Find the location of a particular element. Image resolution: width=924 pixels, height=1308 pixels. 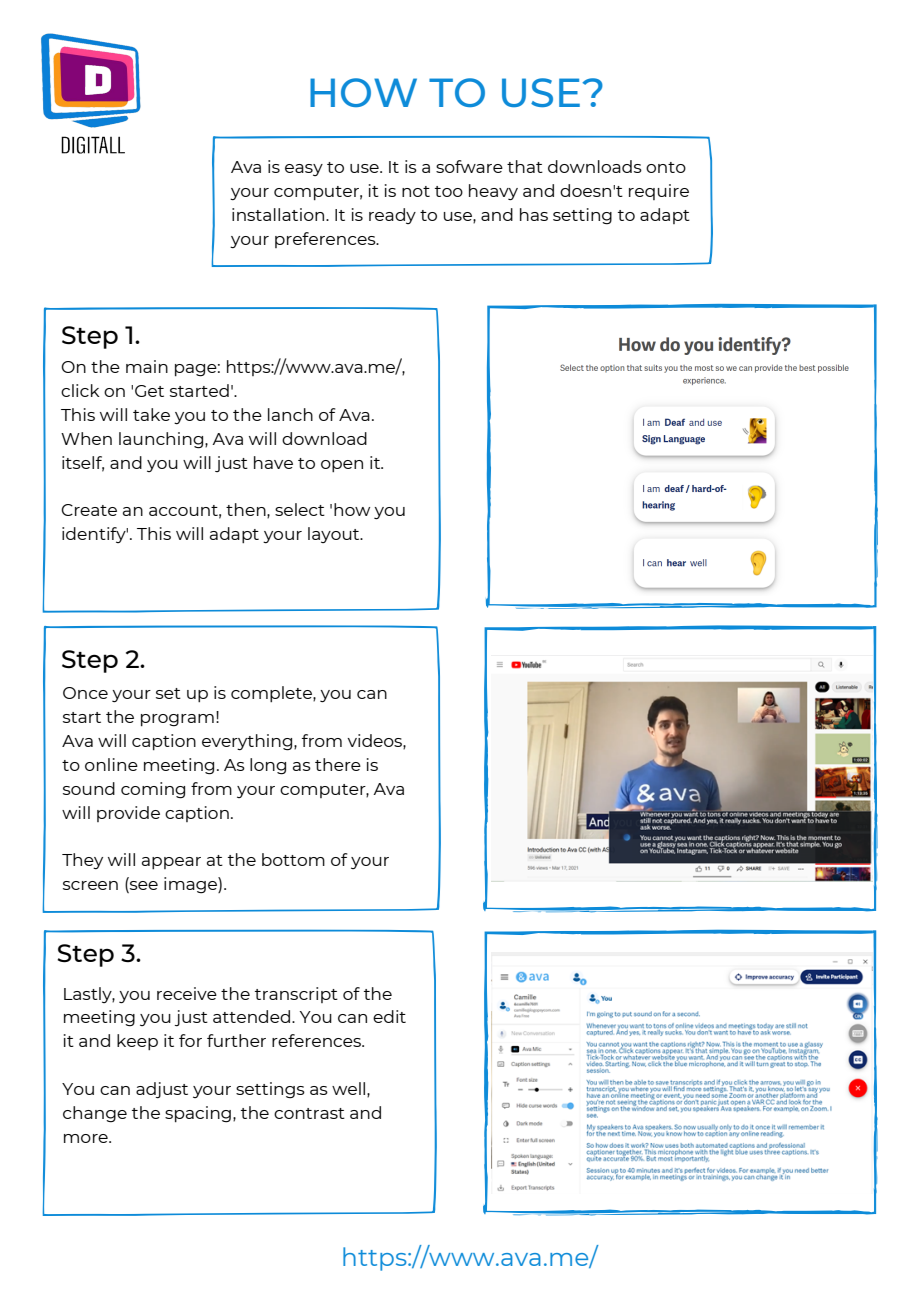

installation is located at coordinates (279, 214).
